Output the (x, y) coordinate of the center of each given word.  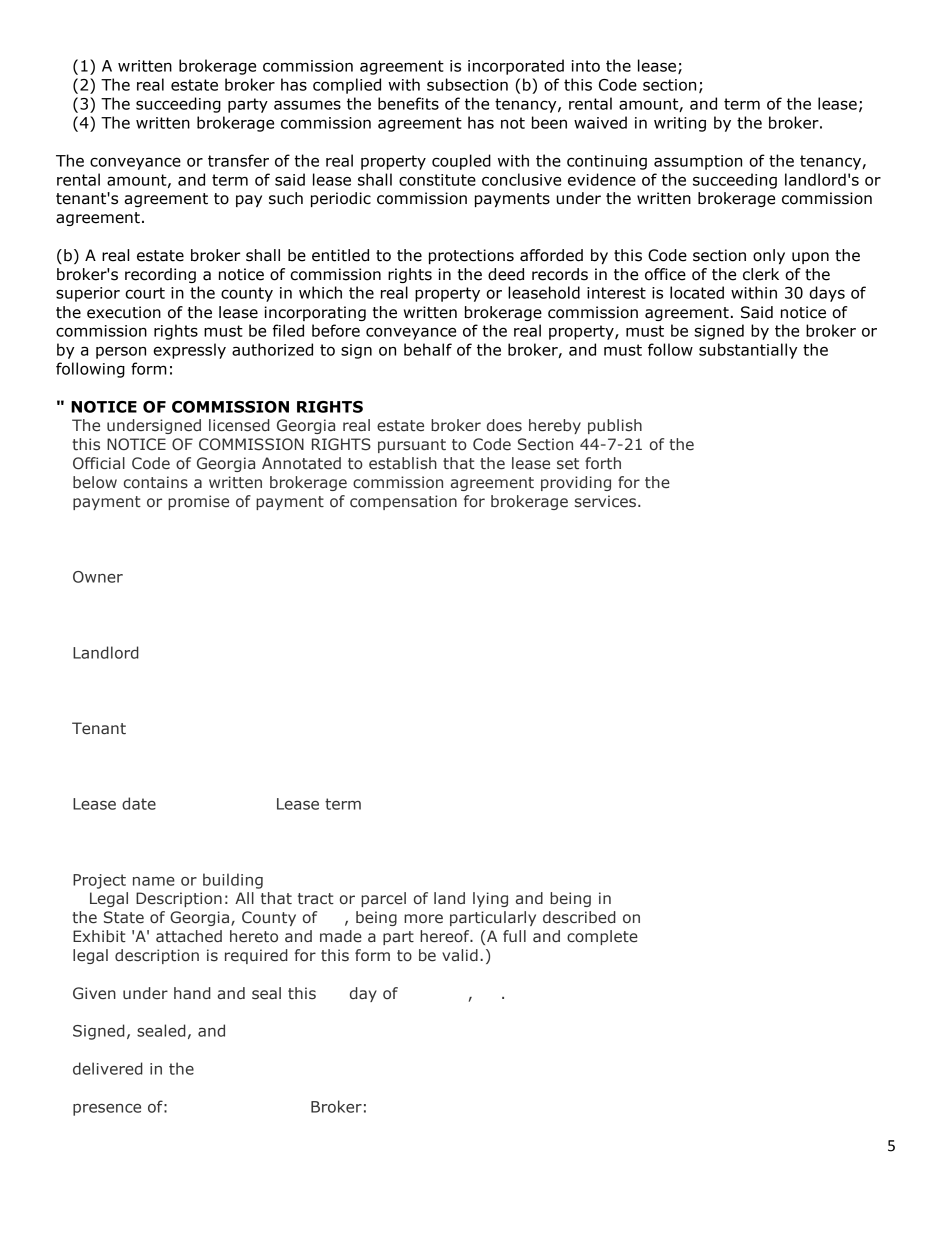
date (139, 803)
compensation (403, 502)
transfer (238, 160)
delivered (108, 1068)
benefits (408, 103)
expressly (189, 351)
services (605, 501)
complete (602, 937)
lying (490, 899)
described (579, 917)
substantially (748, 351)
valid (460, 955)
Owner (98, 577)
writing (680, 124)
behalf (428, 349)
